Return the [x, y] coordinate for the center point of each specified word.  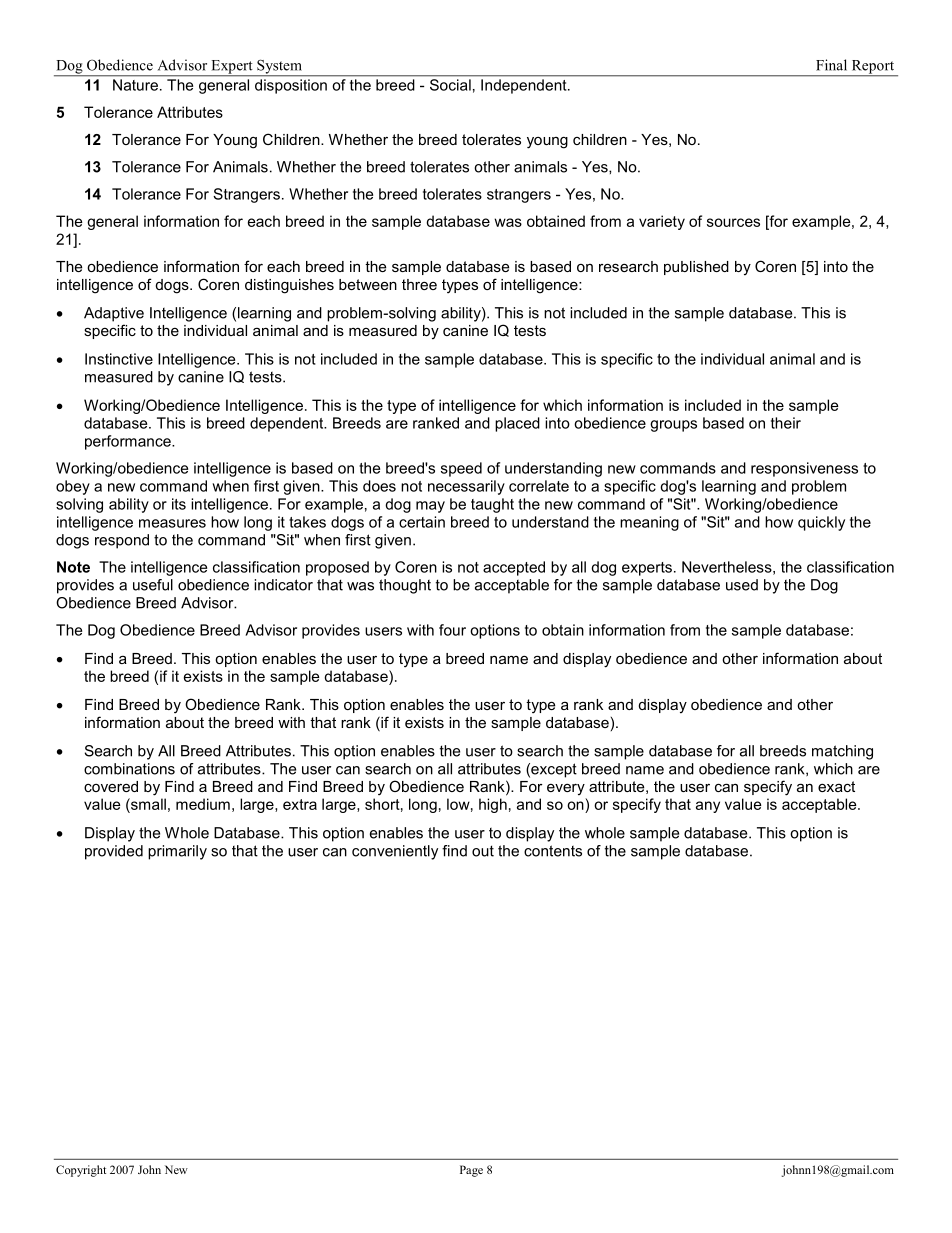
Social [450, 85]
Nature [135, 85]
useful [153, 585]
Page [471, 1171]
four [452, 630]
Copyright [81, 1171]
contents [553, 851]
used [742, 585]
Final [831, 65]
